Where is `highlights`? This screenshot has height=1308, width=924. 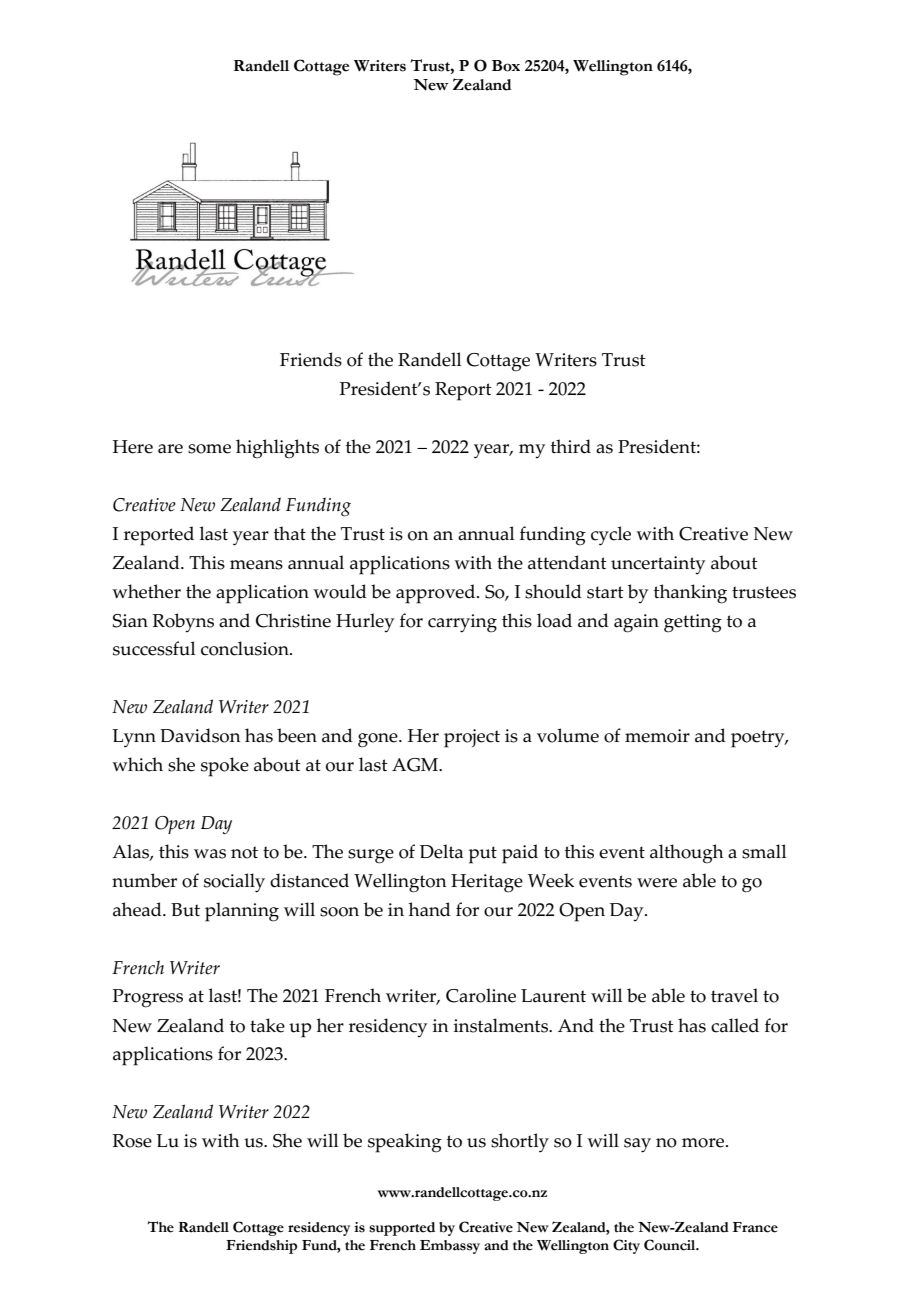
highlights is located at coordinates (277, 449).
